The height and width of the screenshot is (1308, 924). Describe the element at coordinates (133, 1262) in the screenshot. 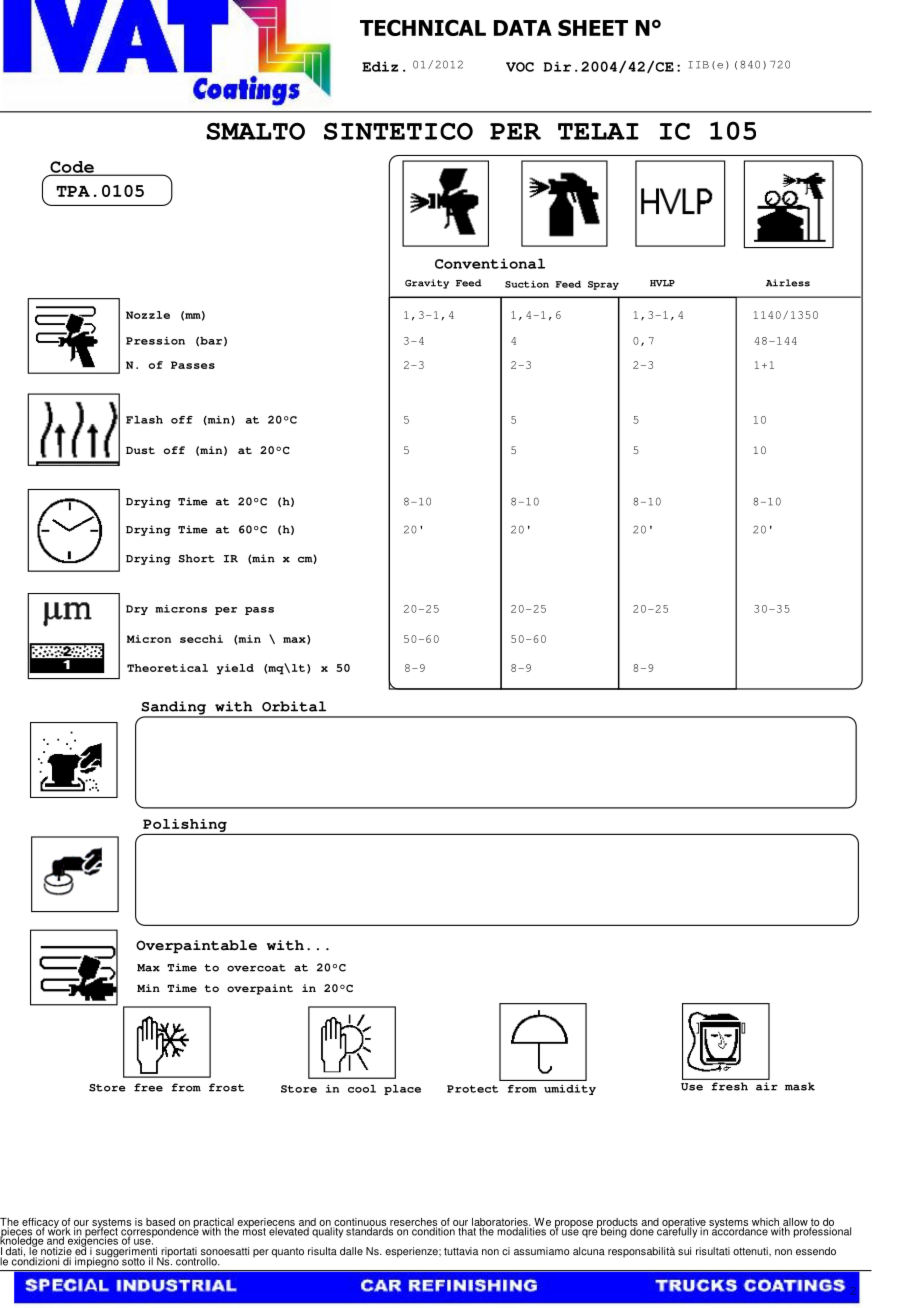

I see `sotto` at that location.
